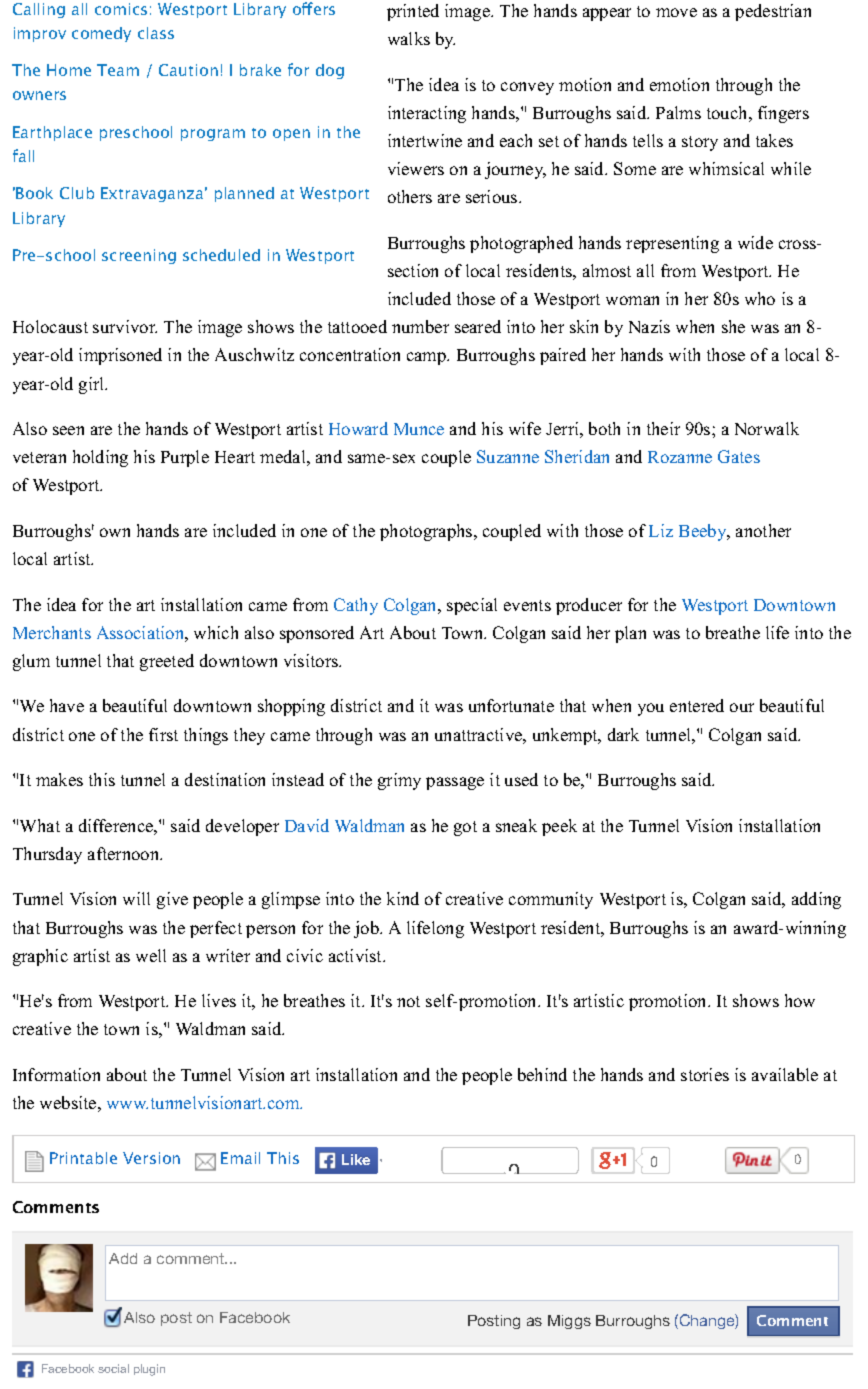 Image resolution: width=868 pixels, height=1389 pixels. Describe the element at coordinates (739, 456) in the screenshot. I see `Gates` at that location.
